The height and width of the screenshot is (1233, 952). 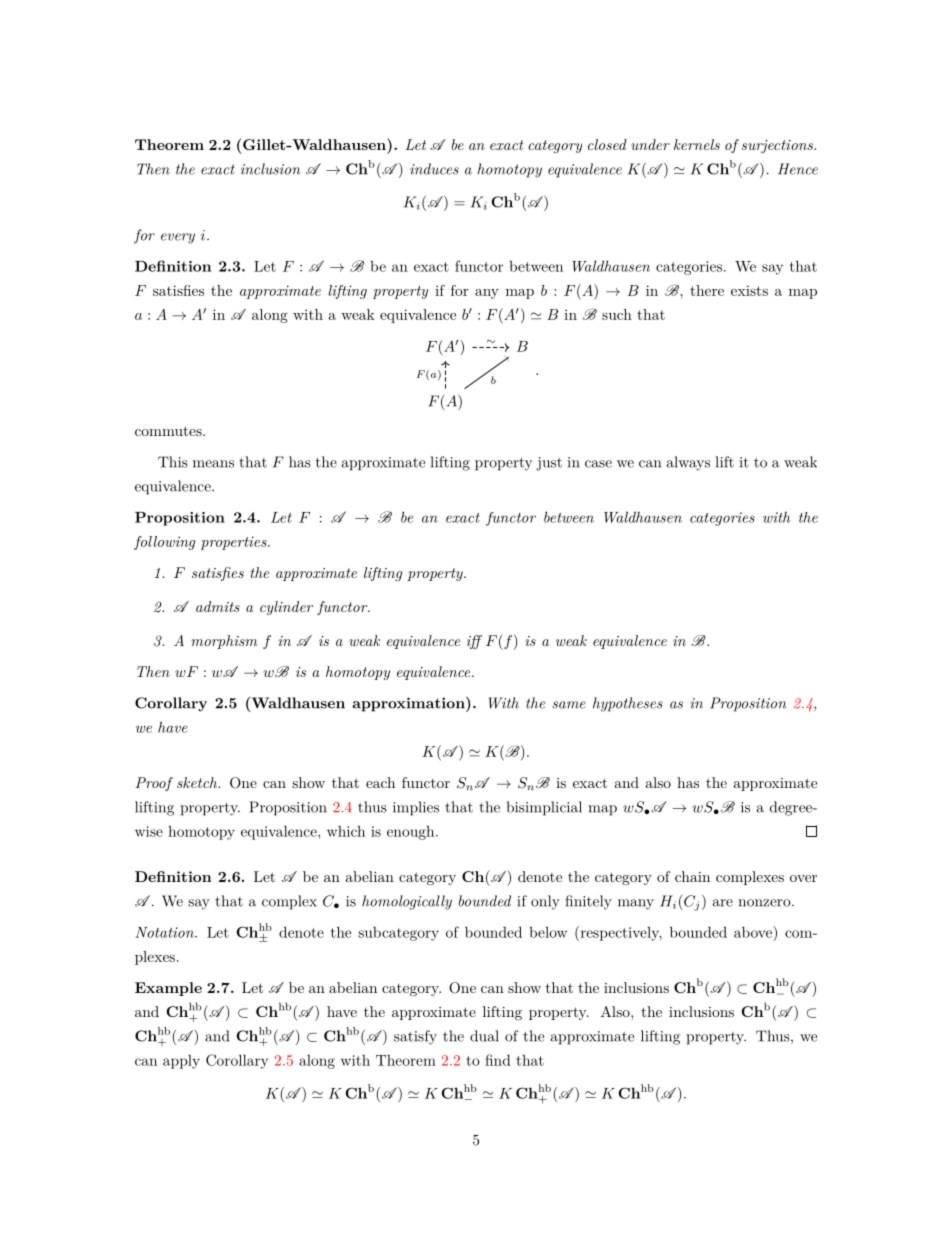 I want to click on always, so click(x=688, y=463).
